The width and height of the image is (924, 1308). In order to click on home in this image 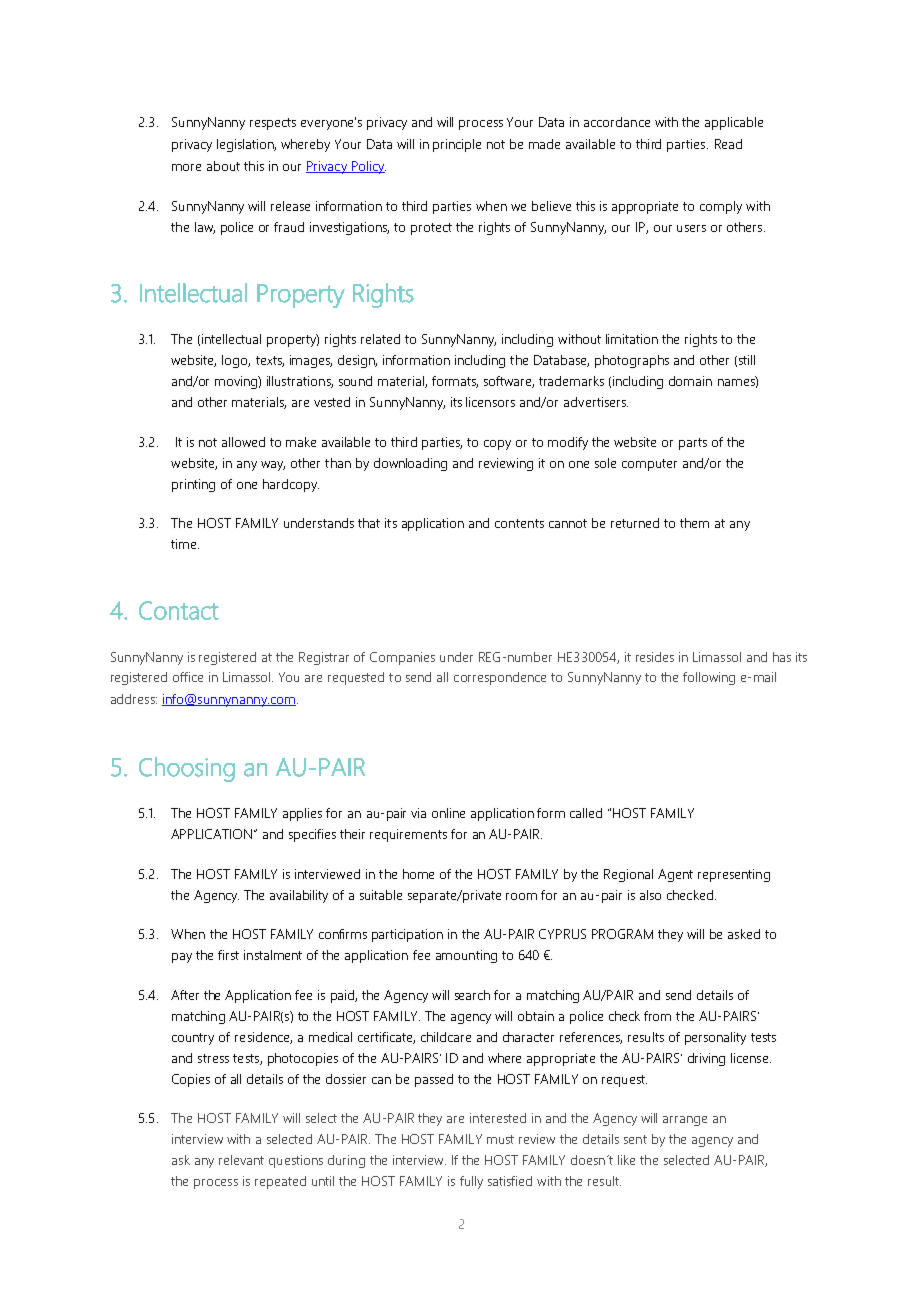, I will do `click(418, 874)`.
